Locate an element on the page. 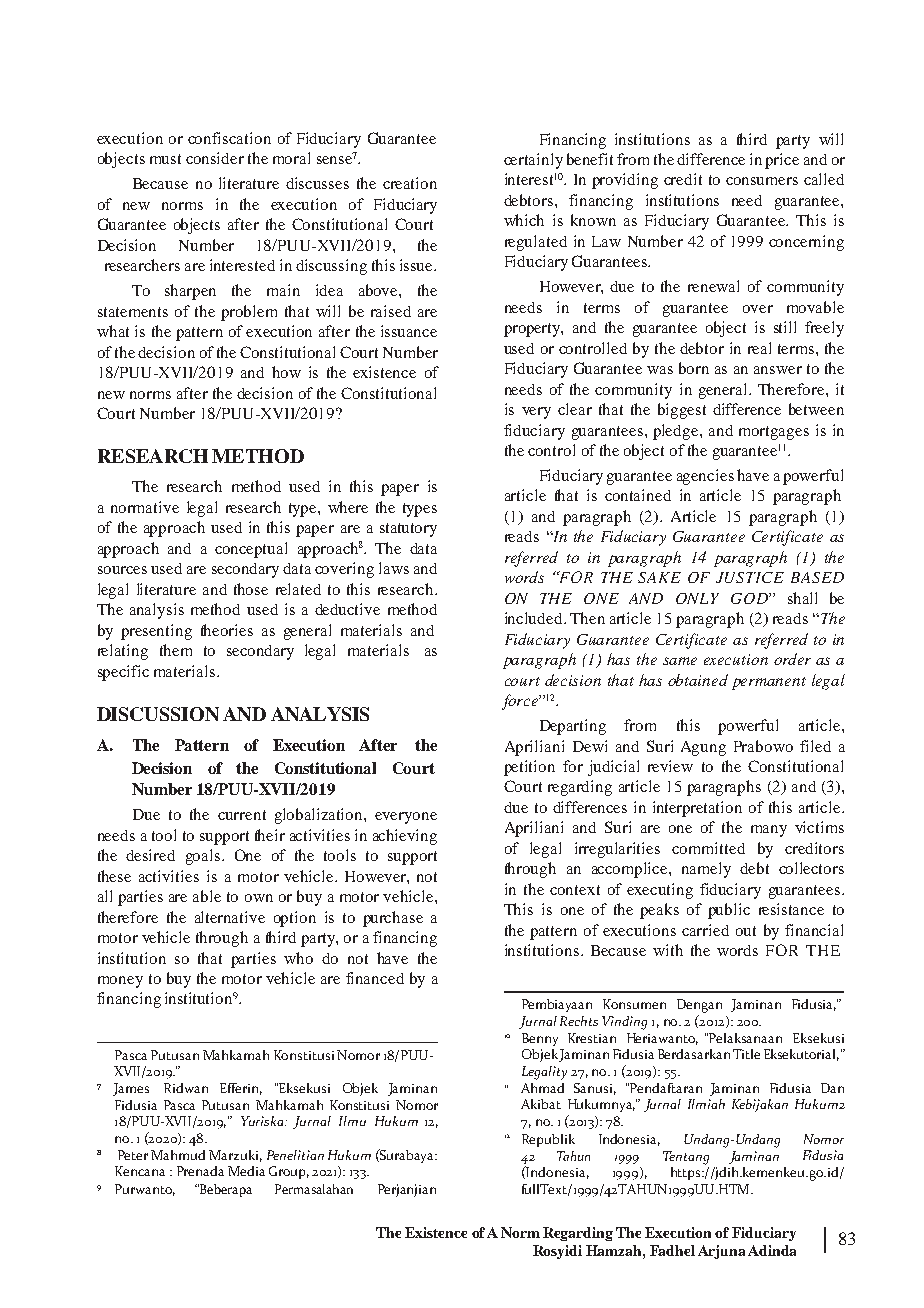 Image resolution: width=924 pixels, height=1308 pixels. Media is located at coordinates (246, 1171).
